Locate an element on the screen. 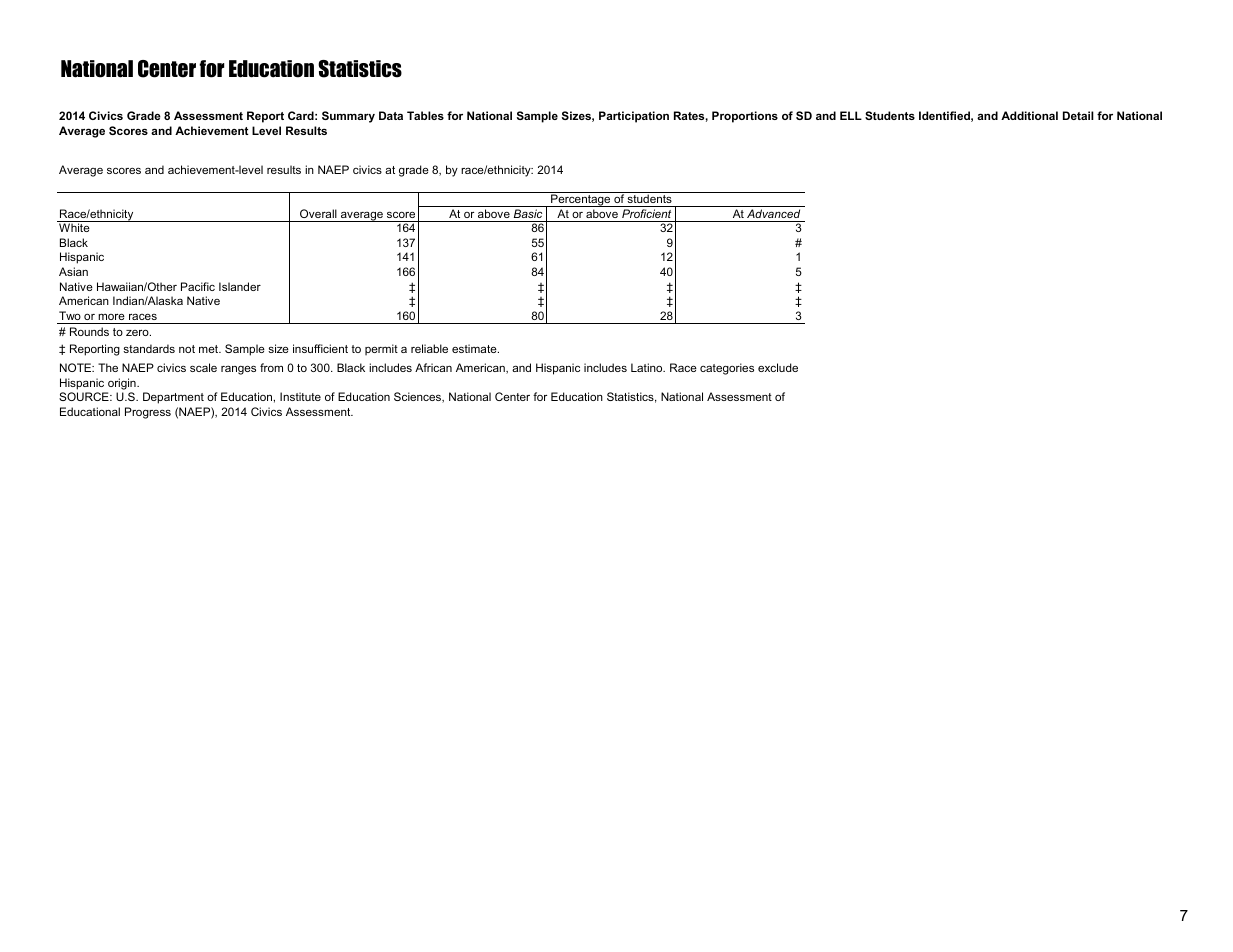 This screenshot has width=1233, height=952. Additional is located at coordinates (1029, 115).
